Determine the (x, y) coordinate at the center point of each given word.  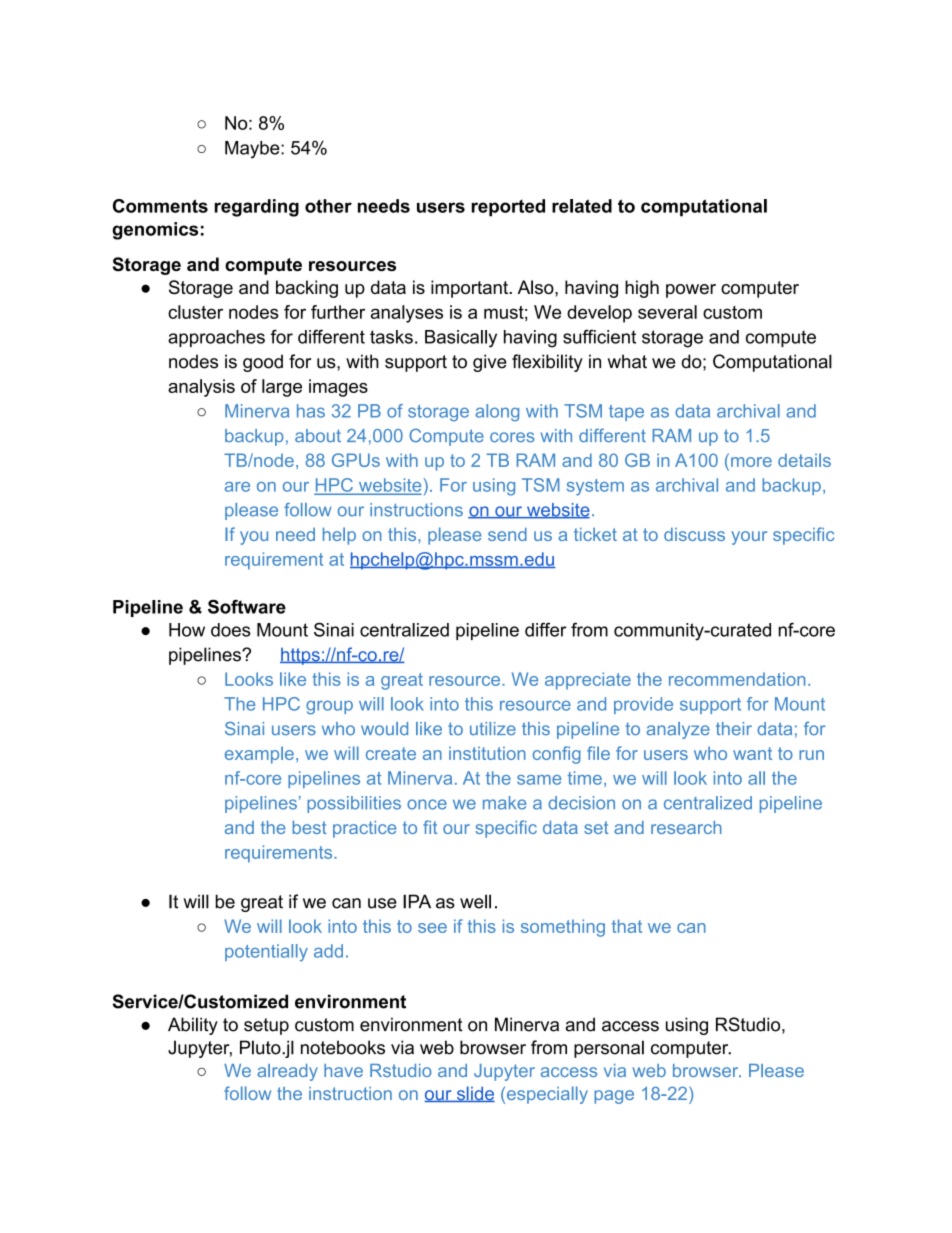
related (582, 206)
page (614, 1097)
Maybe (253, 150)
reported (508, 208)
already (287, 1072)
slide (475, 1094)
